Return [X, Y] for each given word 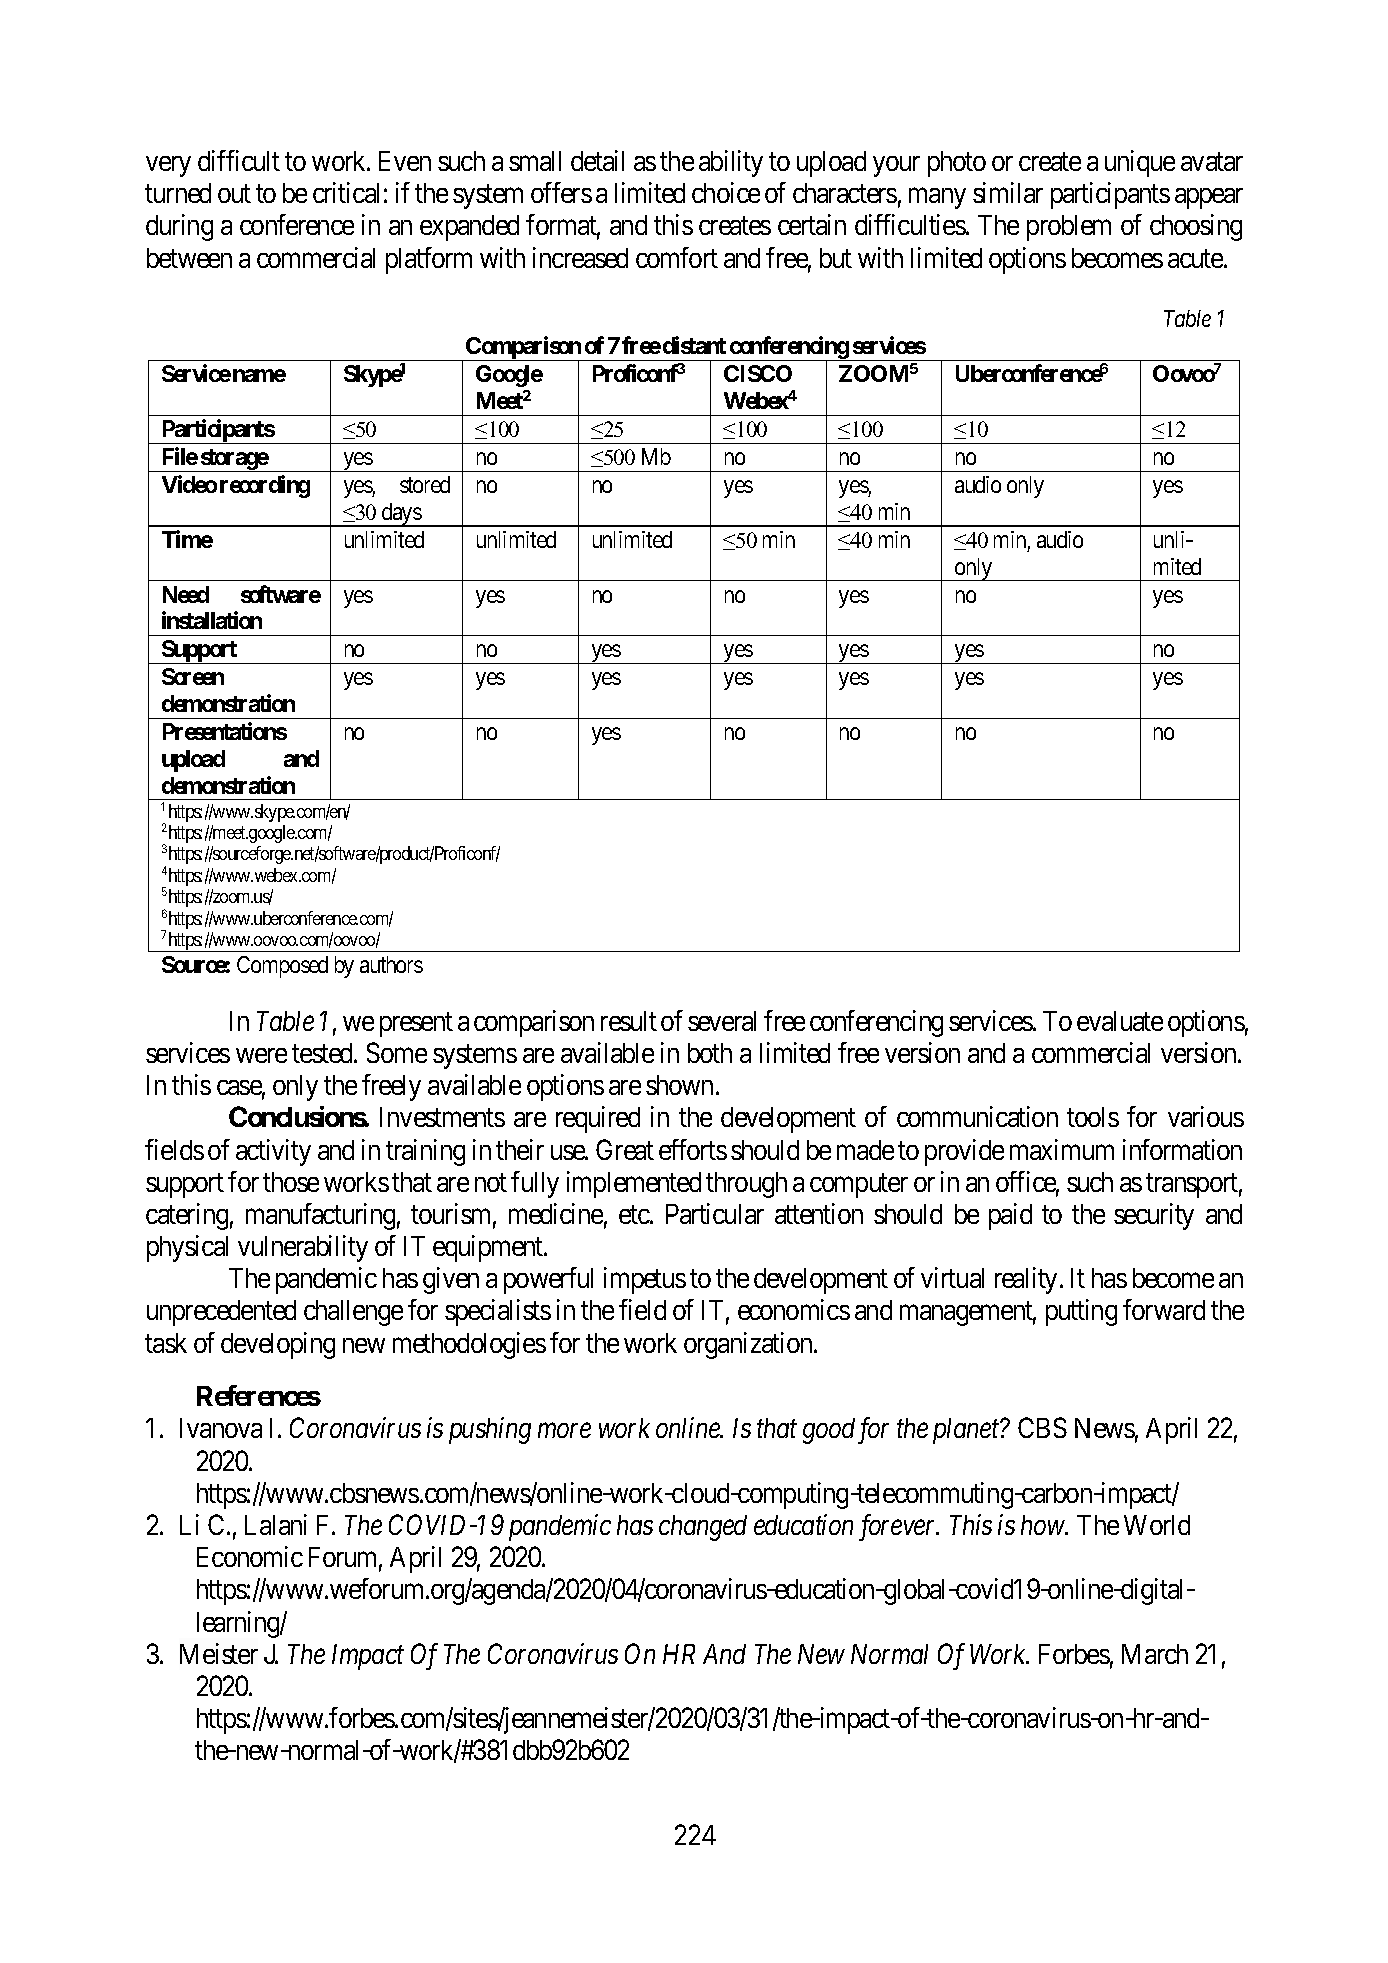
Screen [193, 676]
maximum [1062, 1149]
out [234, 194]
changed [703, 1528]
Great [625, 1149]
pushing [490, 1430]
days [401, 515]
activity [273, 1152]
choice [726, 192]
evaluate [1120, 1021]
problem [1069, 228]
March [1155, 1654]
